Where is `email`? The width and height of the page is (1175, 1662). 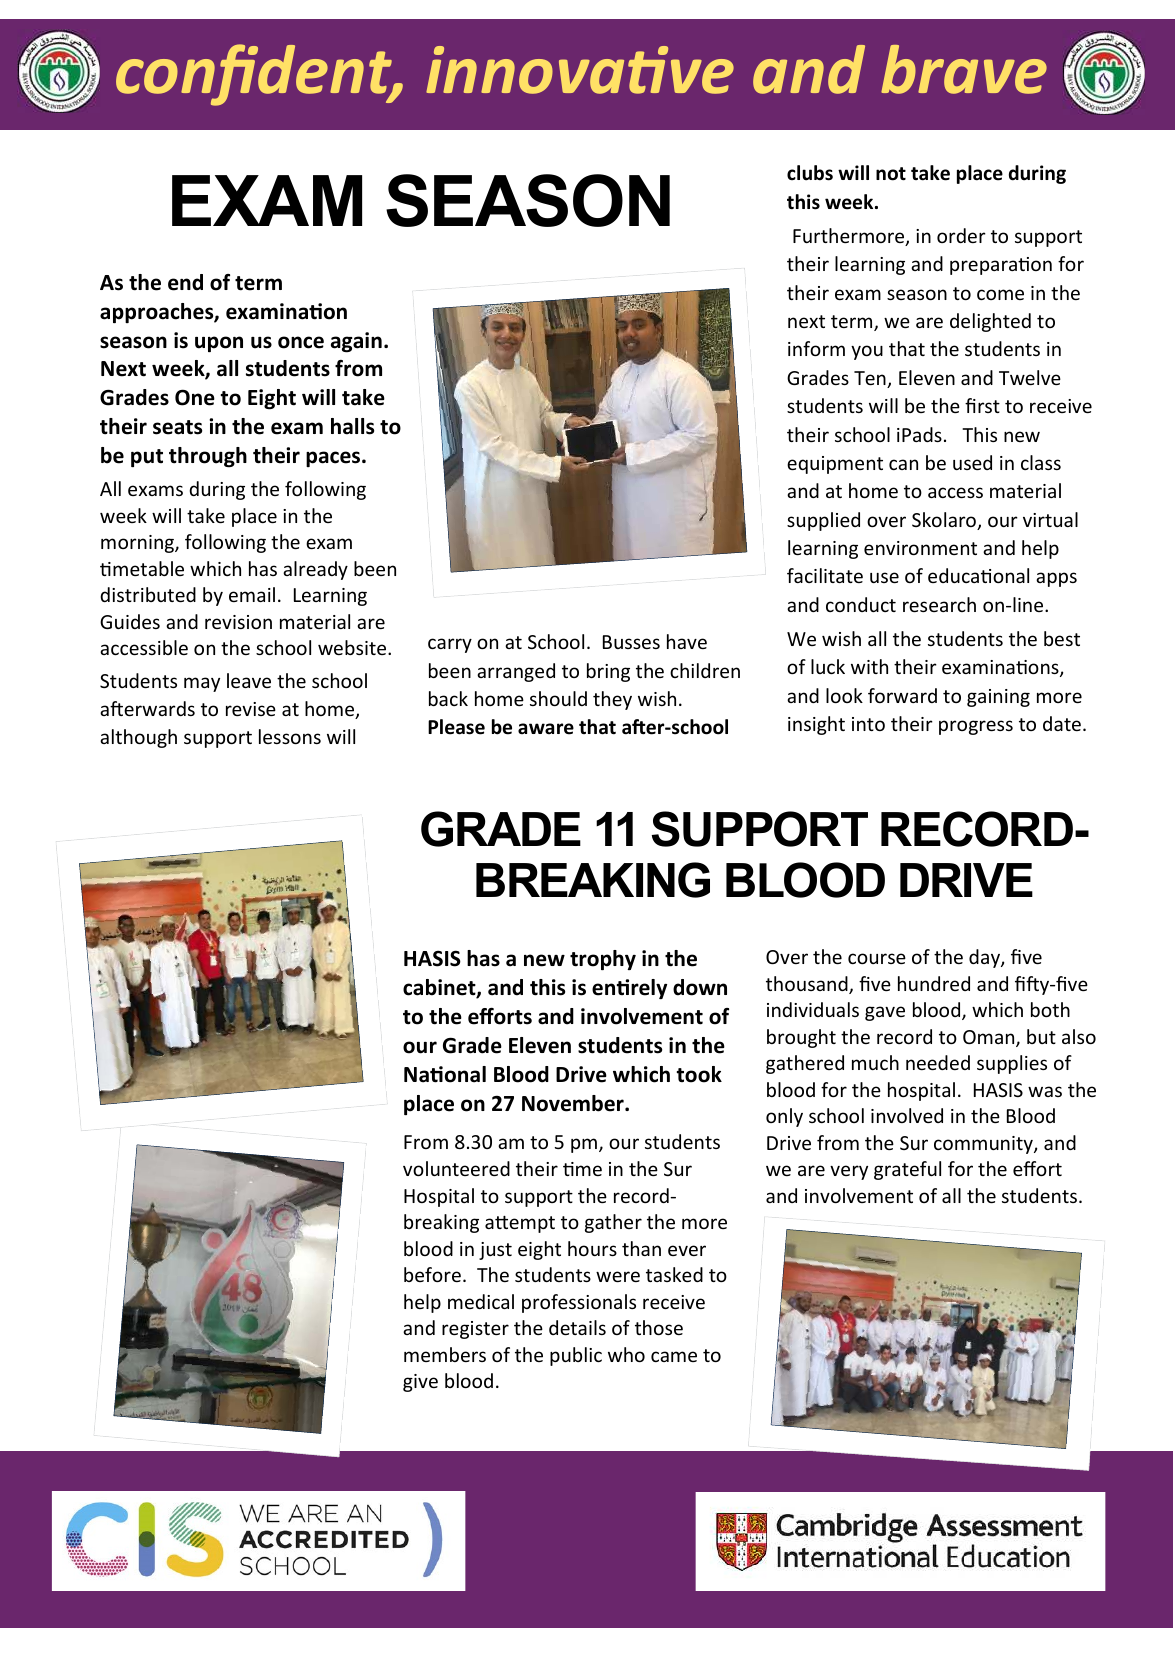 email is located at coordinates (252, 594).
